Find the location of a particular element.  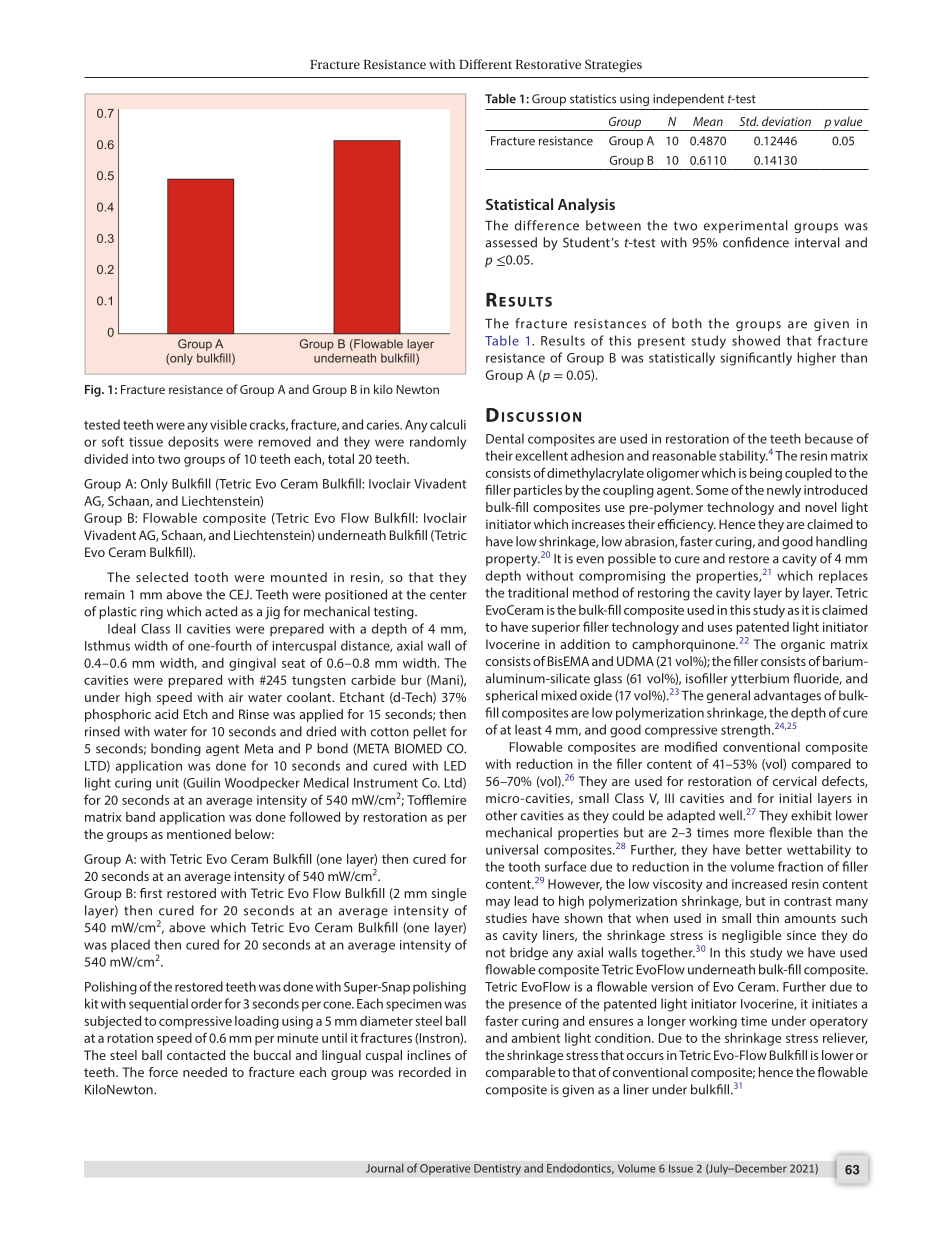

first is located at coordinates (151, 893).
